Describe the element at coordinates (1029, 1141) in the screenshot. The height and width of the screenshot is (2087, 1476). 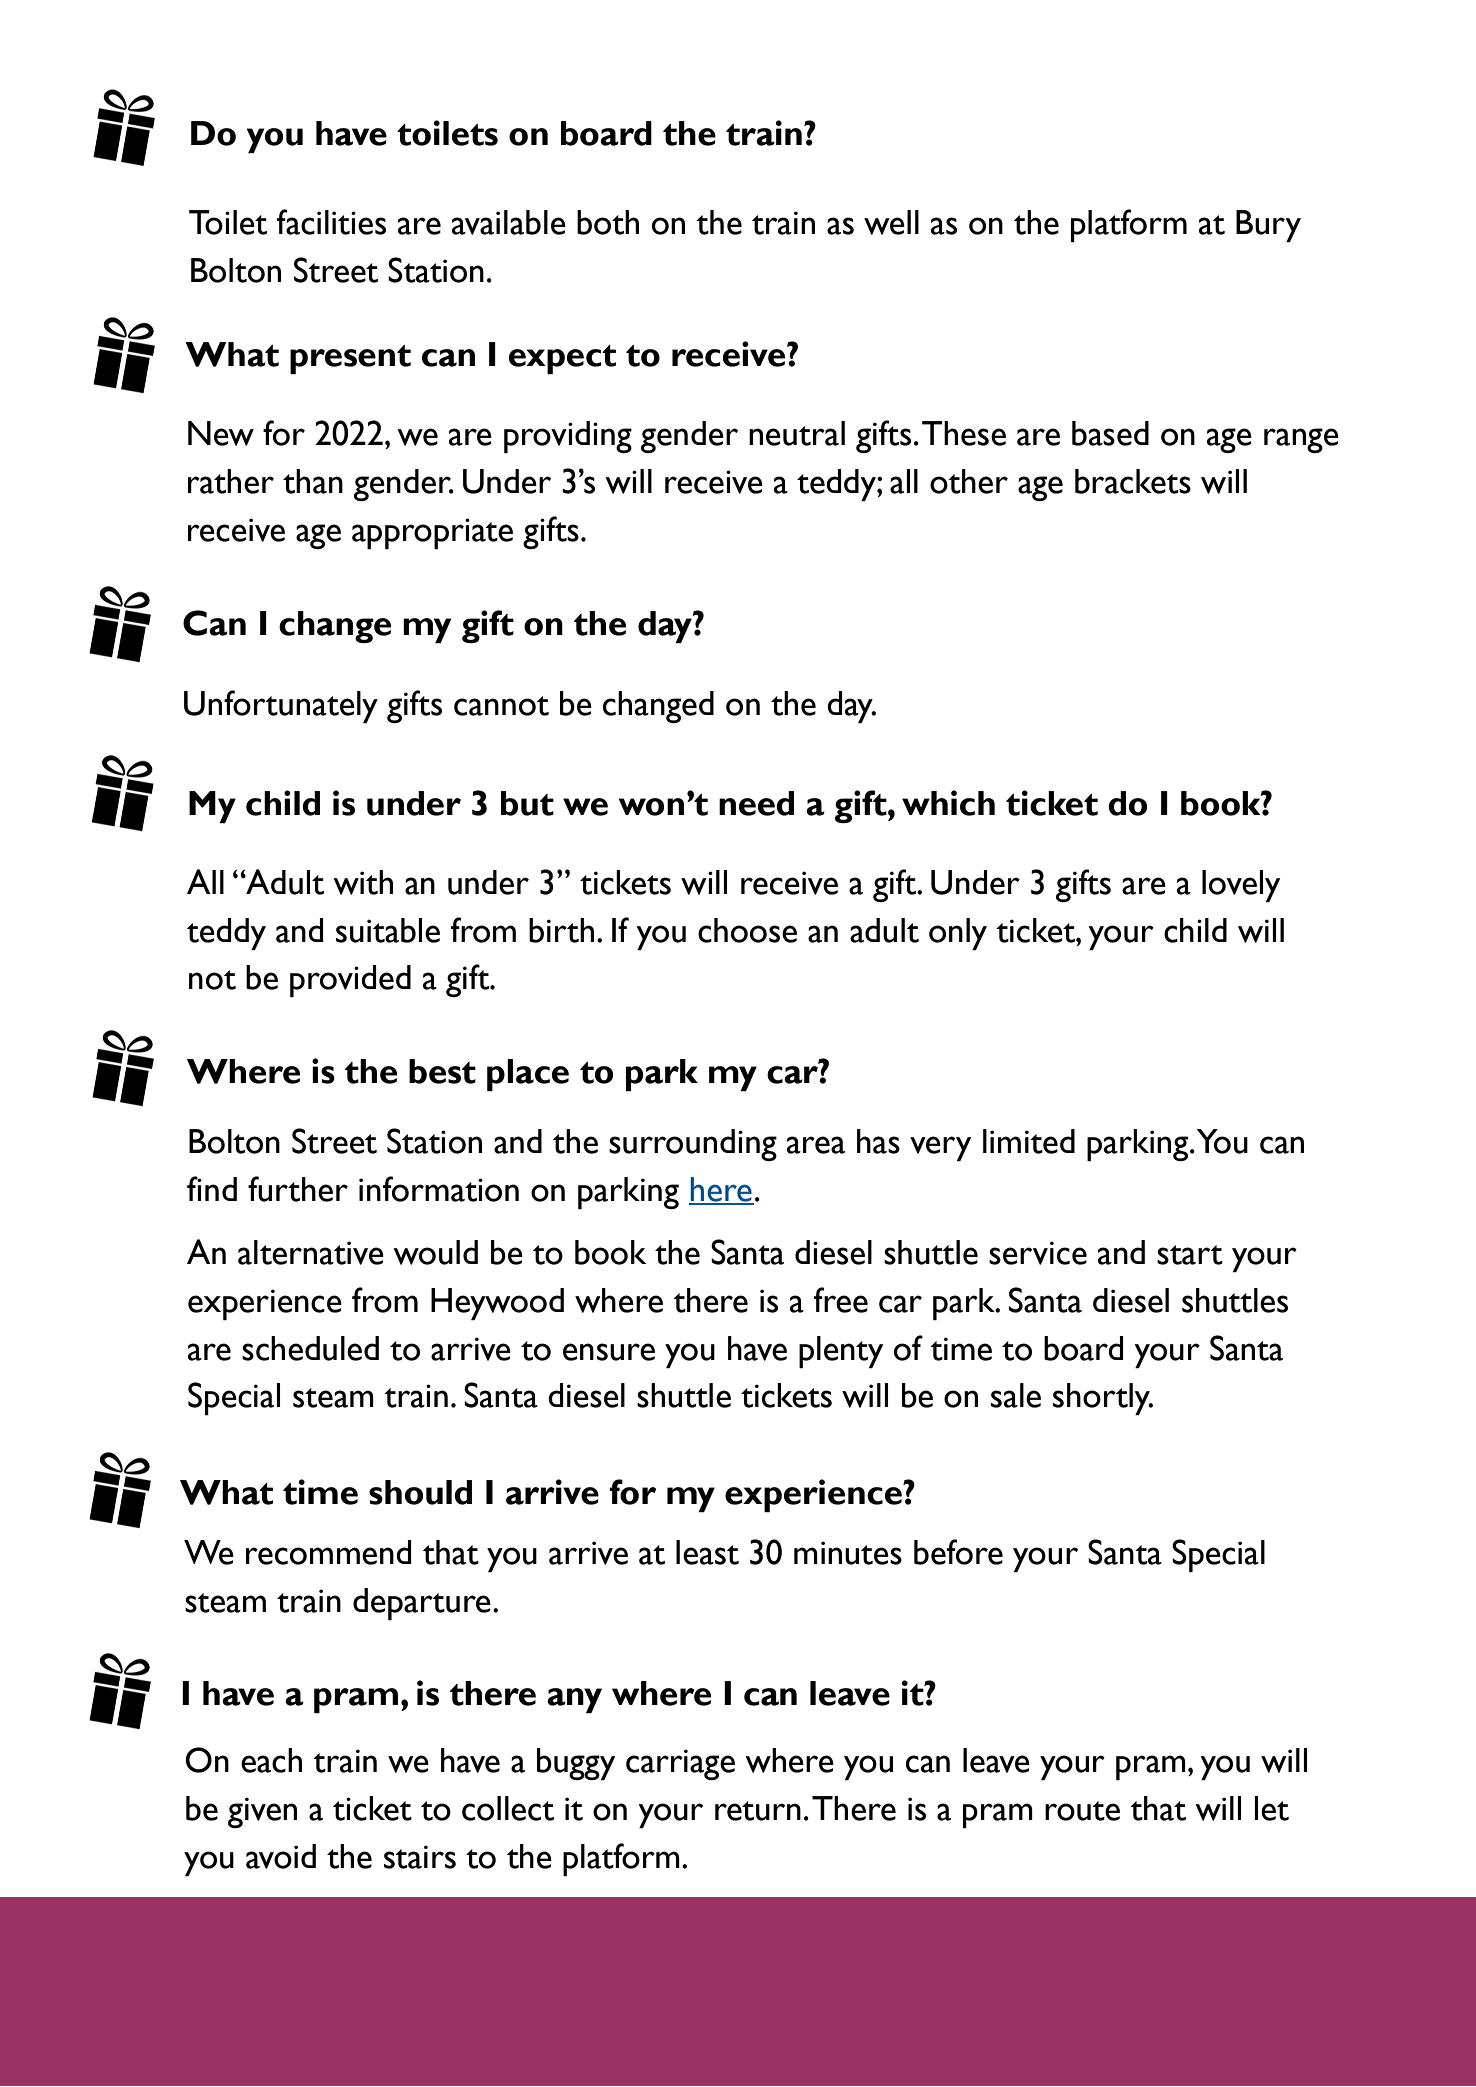
I see `limited` at that location.
